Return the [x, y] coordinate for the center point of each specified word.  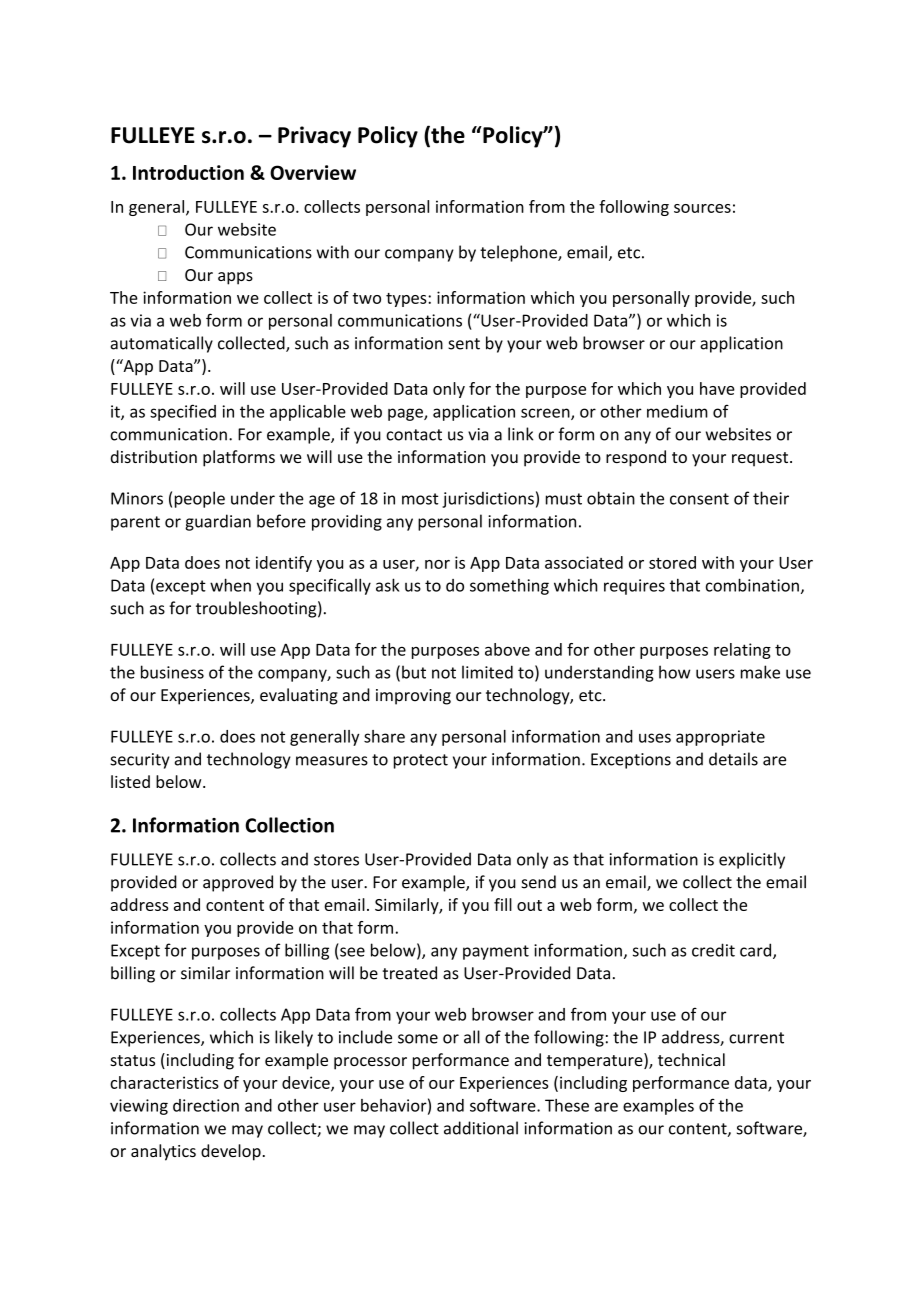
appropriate [720, 738]
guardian [218, 522]
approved [238, 883]
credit [713, 950]
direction [206, 1105]
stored [672, 562]
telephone [519, 253]
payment [496, 952]
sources [702, 208]
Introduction [188, 172]
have [717, 388]
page [406, 414]
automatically [162, 344]
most [420, 499]
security [140, 761]
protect [421, 761]
